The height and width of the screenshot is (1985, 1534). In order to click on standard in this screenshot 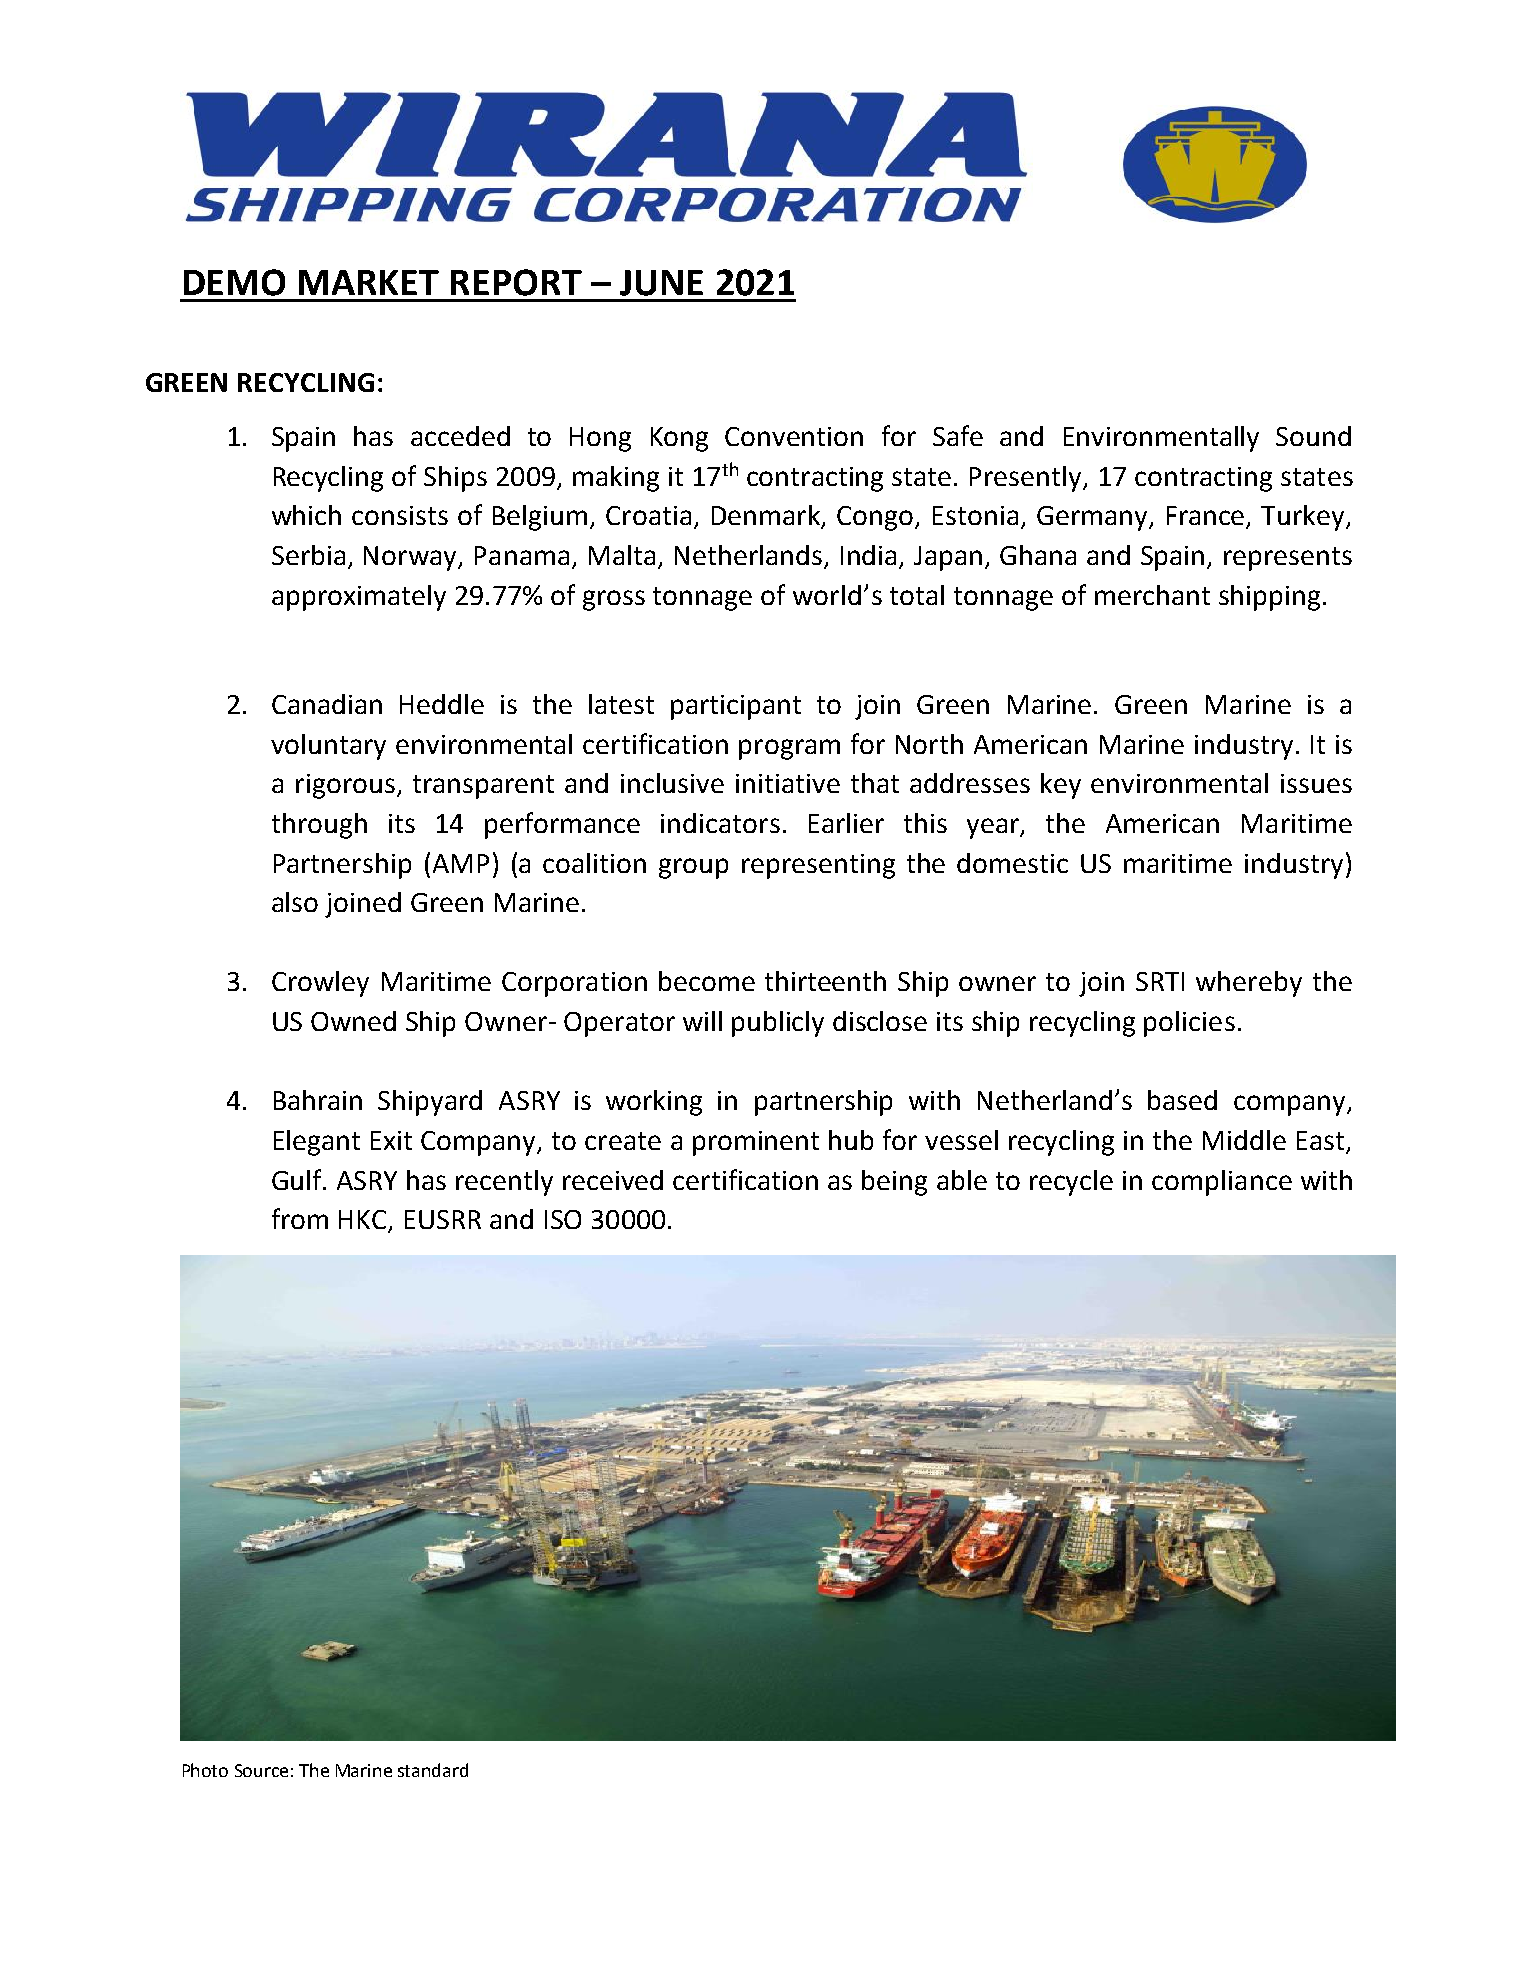, I will do `click(433, 1770)`.
